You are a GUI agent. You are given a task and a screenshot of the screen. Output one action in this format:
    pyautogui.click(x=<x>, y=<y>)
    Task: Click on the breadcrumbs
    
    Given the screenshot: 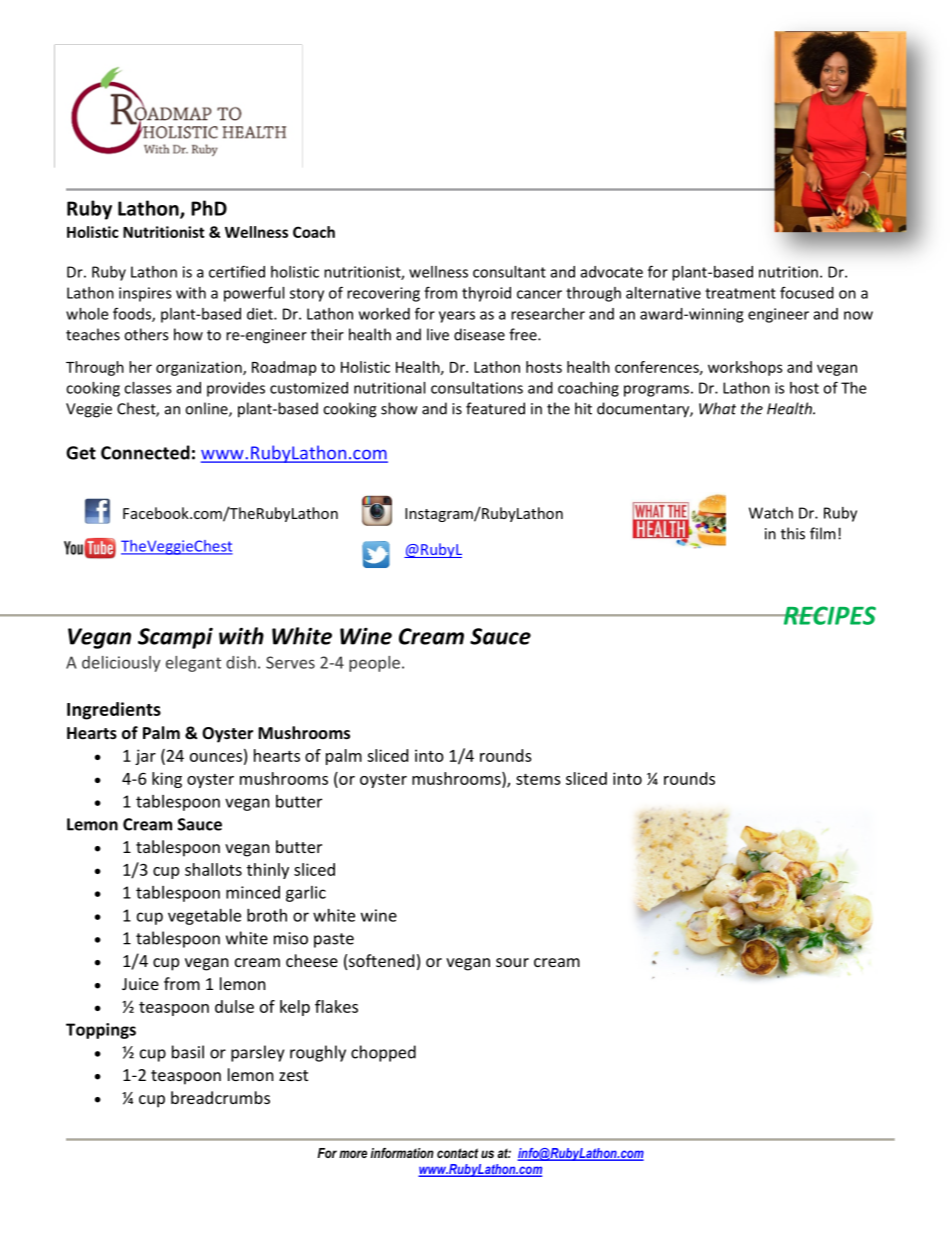 What is the action you would take?
    pyautogui.click(x=220, y=1097)
